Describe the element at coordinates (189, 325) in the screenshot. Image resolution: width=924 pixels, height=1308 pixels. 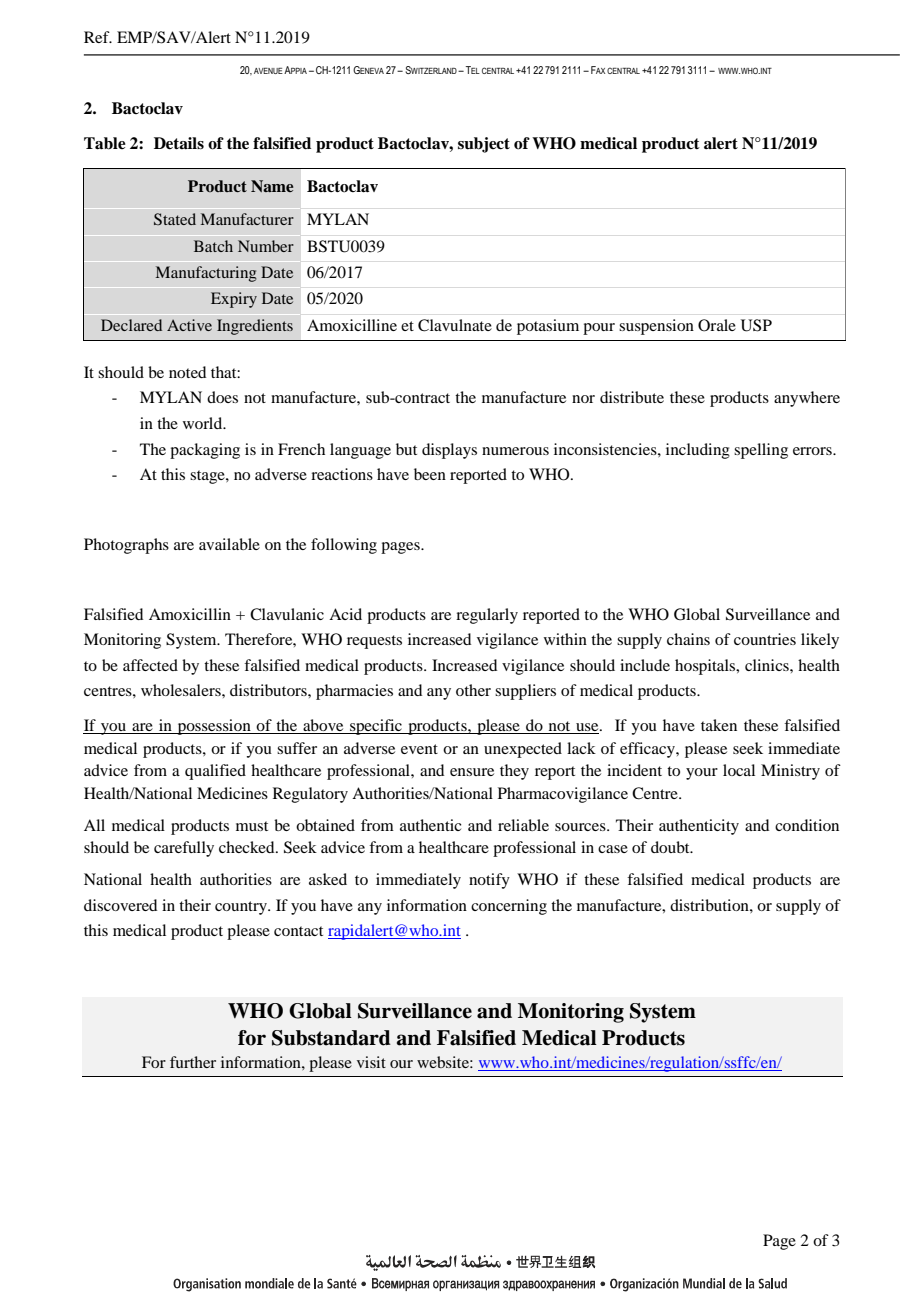
I see `Active` at that location.
